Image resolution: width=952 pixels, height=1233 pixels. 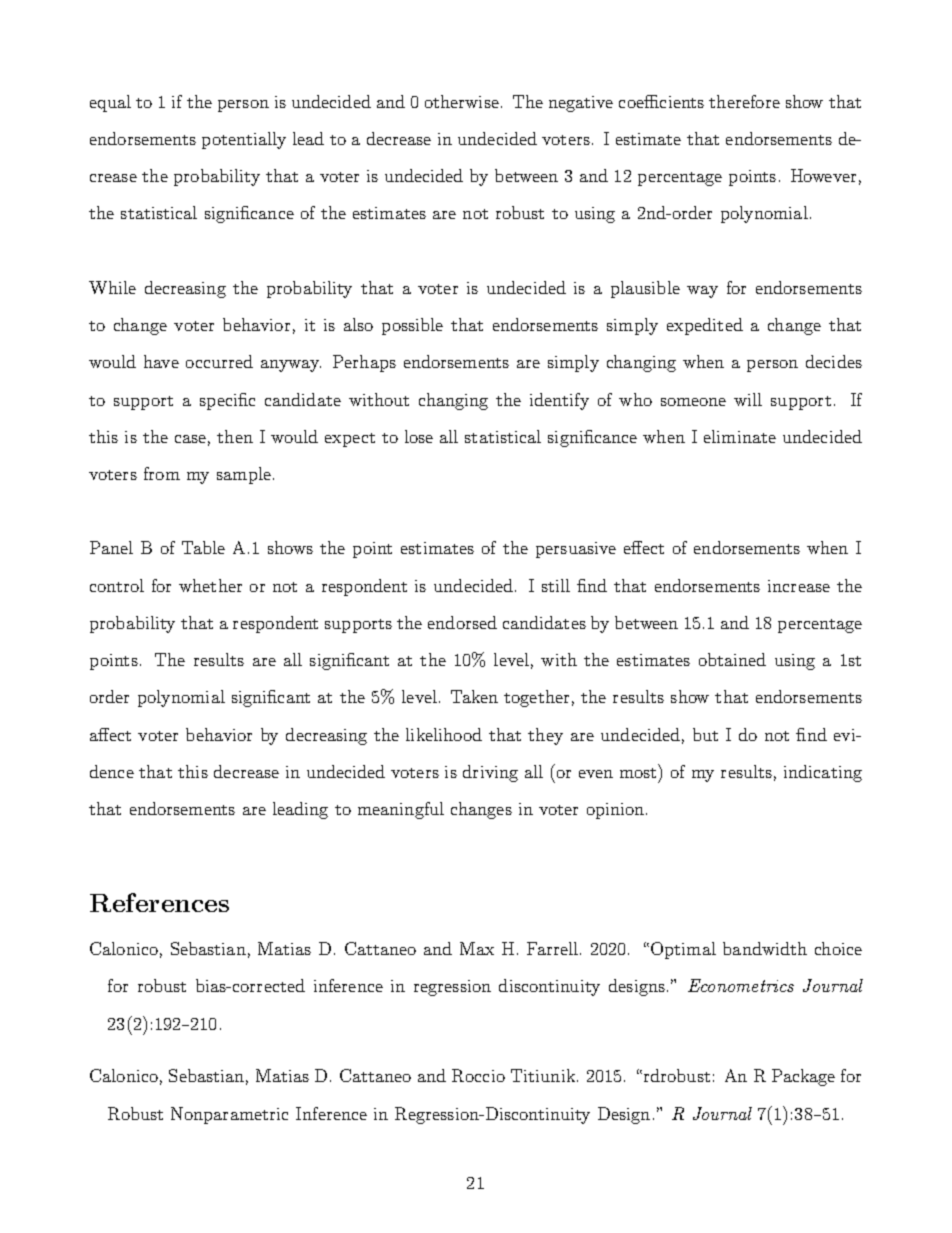 I want to click on possible, so click(x=412, y=326).
